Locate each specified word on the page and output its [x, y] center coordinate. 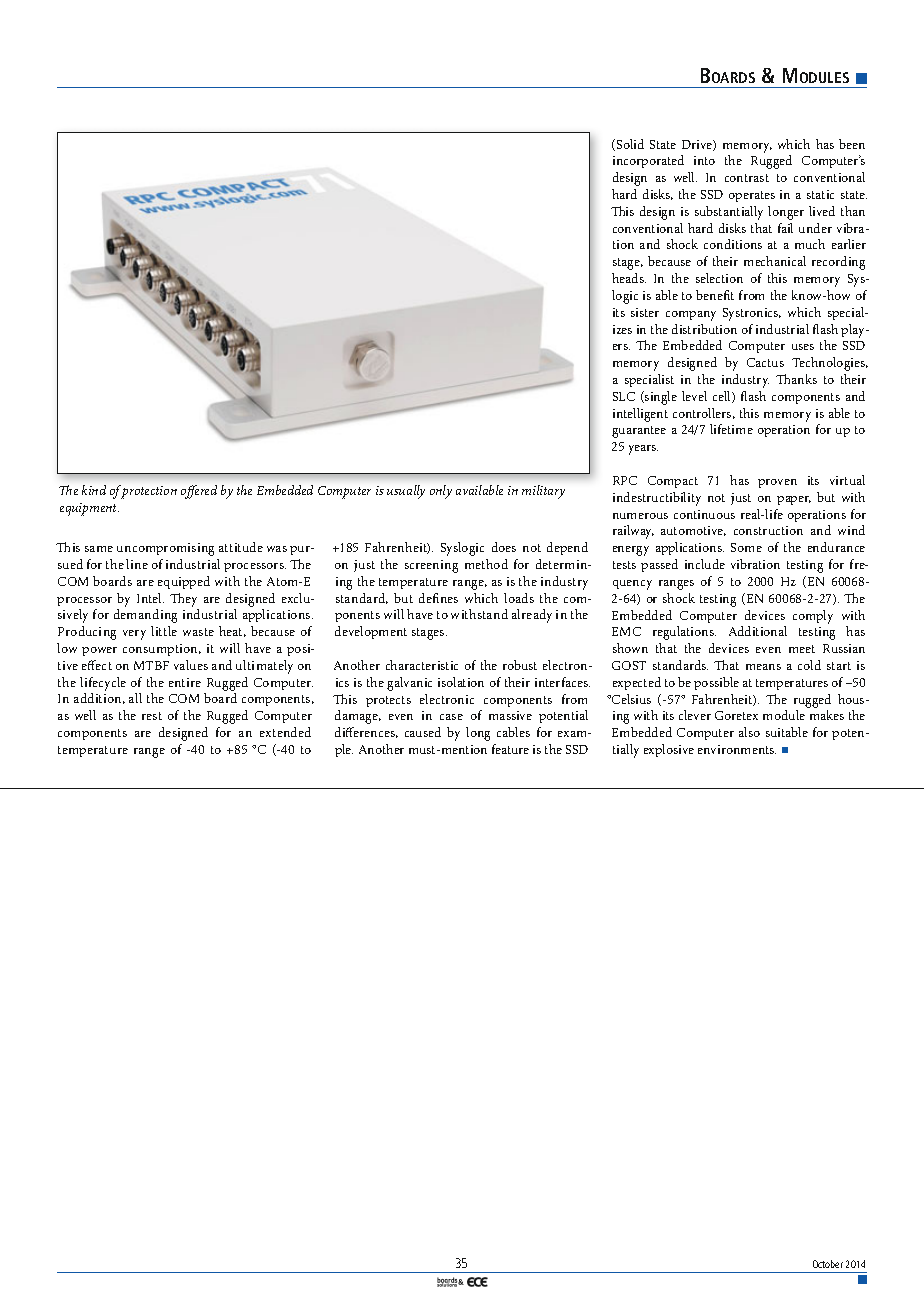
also [749, 732]
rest [152, 716]
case [451, 717]
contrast [747, 178]
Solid [630, 144]
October [828, 1264]
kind [94, 490]
